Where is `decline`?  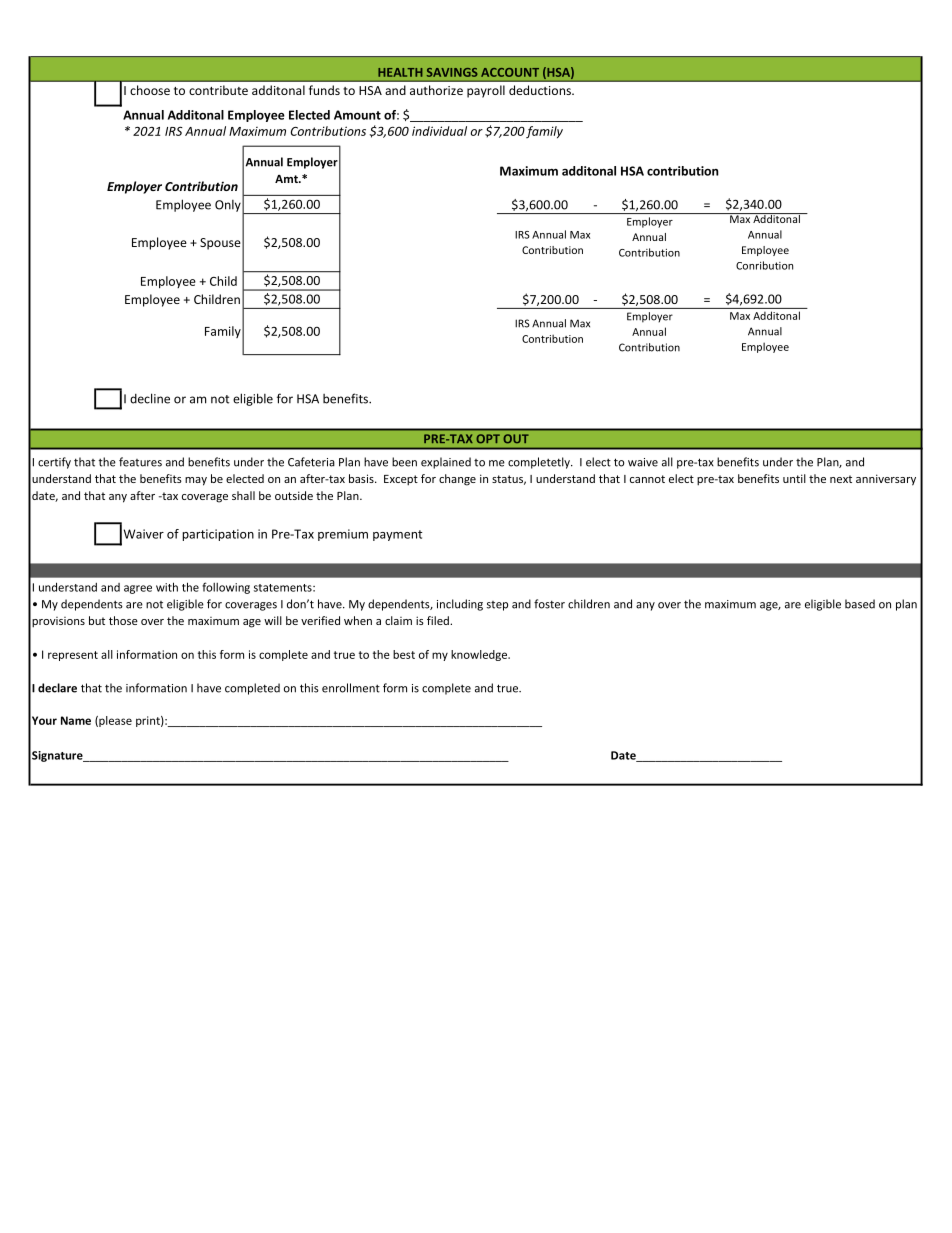 decline is located at coordinates (150, 398).
